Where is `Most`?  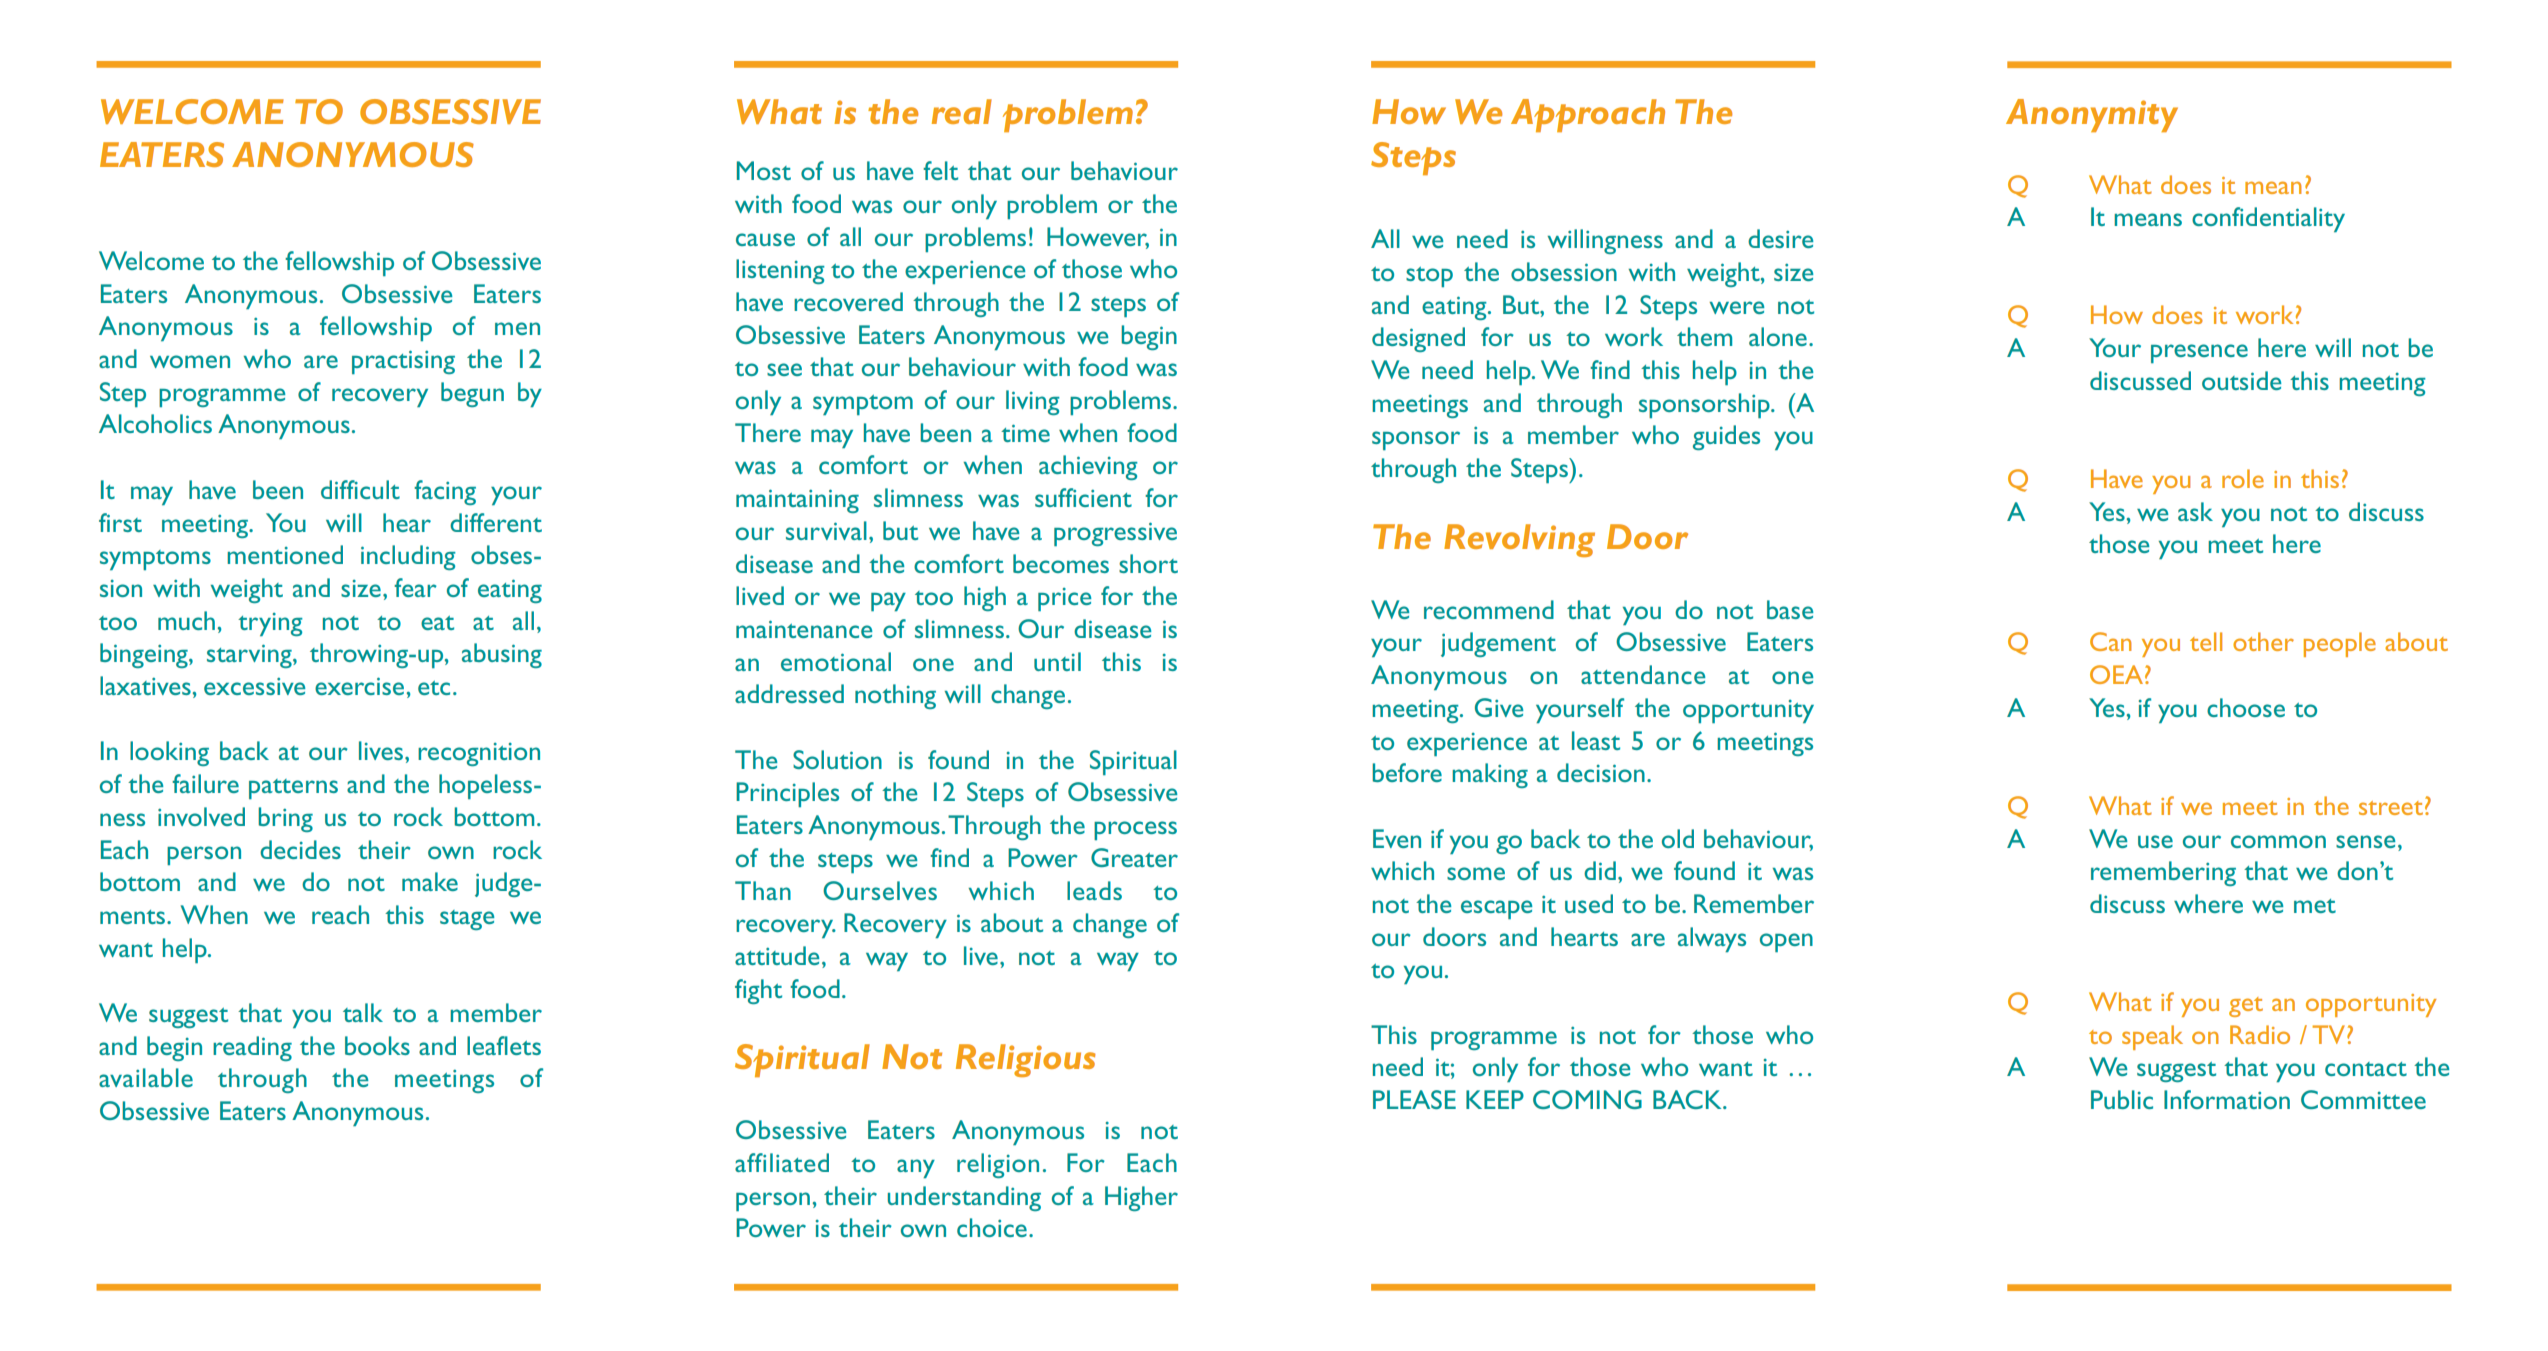
Most is located at coordinates (764, 170).
